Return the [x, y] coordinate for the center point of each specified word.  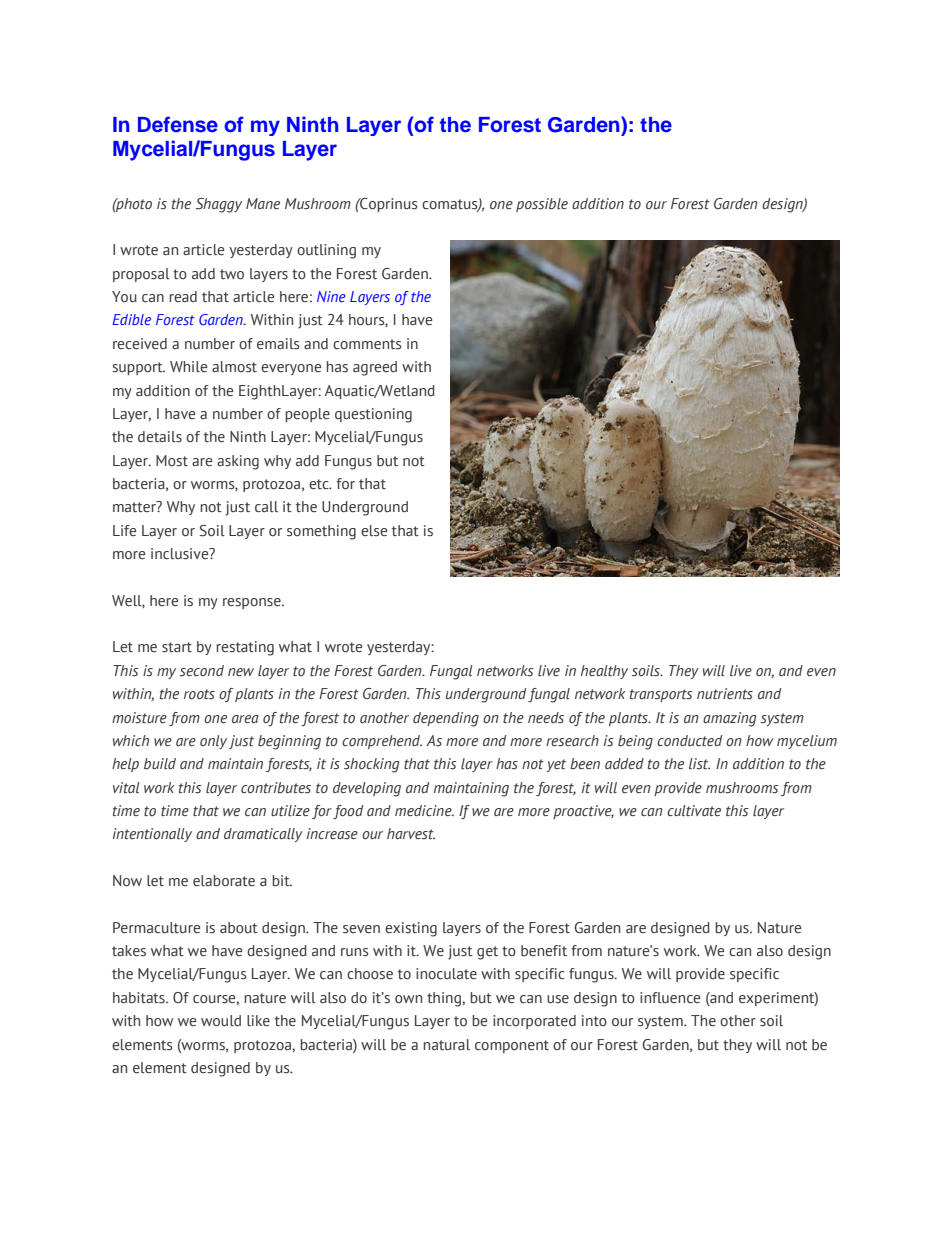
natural [446, 1045]
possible [542, 205]
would [221, 1021]
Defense [178, 124]
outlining [326, 251]
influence [670, 997]
